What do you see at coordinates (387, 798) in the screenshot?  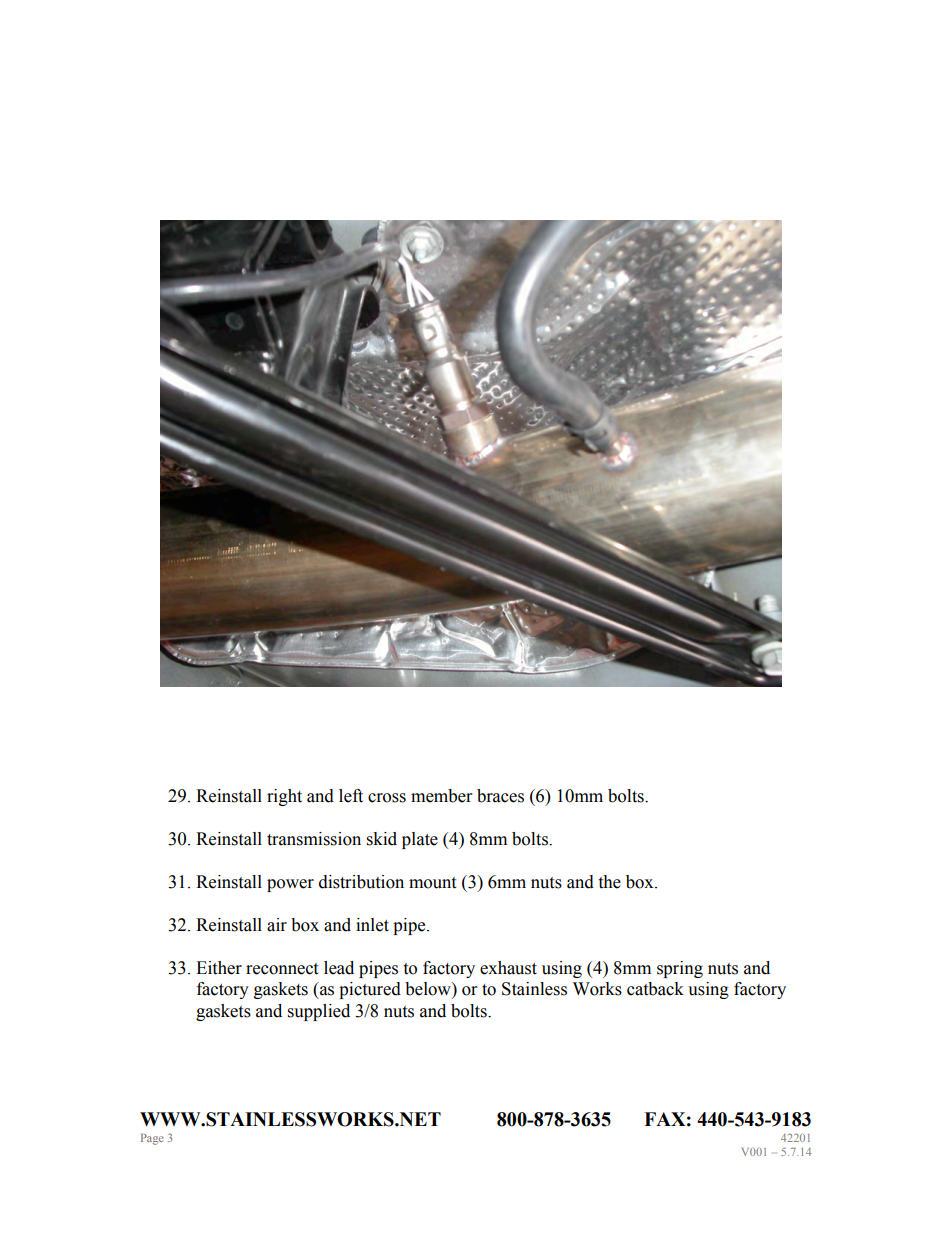 I see `cross` at bounding box center [387, 798].
